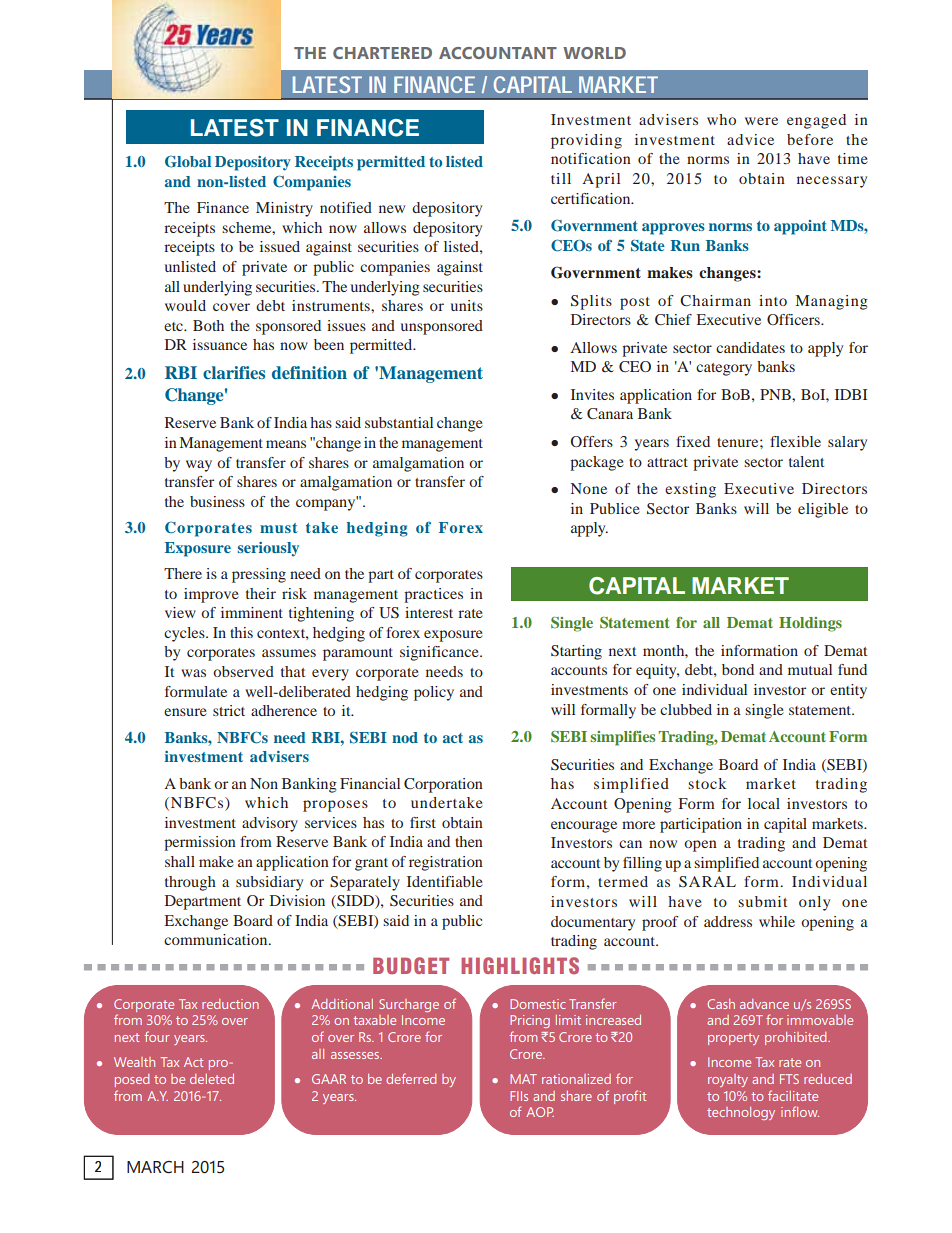 This image has width=952, height=1233. I want to click on local, so click(764, 803).
